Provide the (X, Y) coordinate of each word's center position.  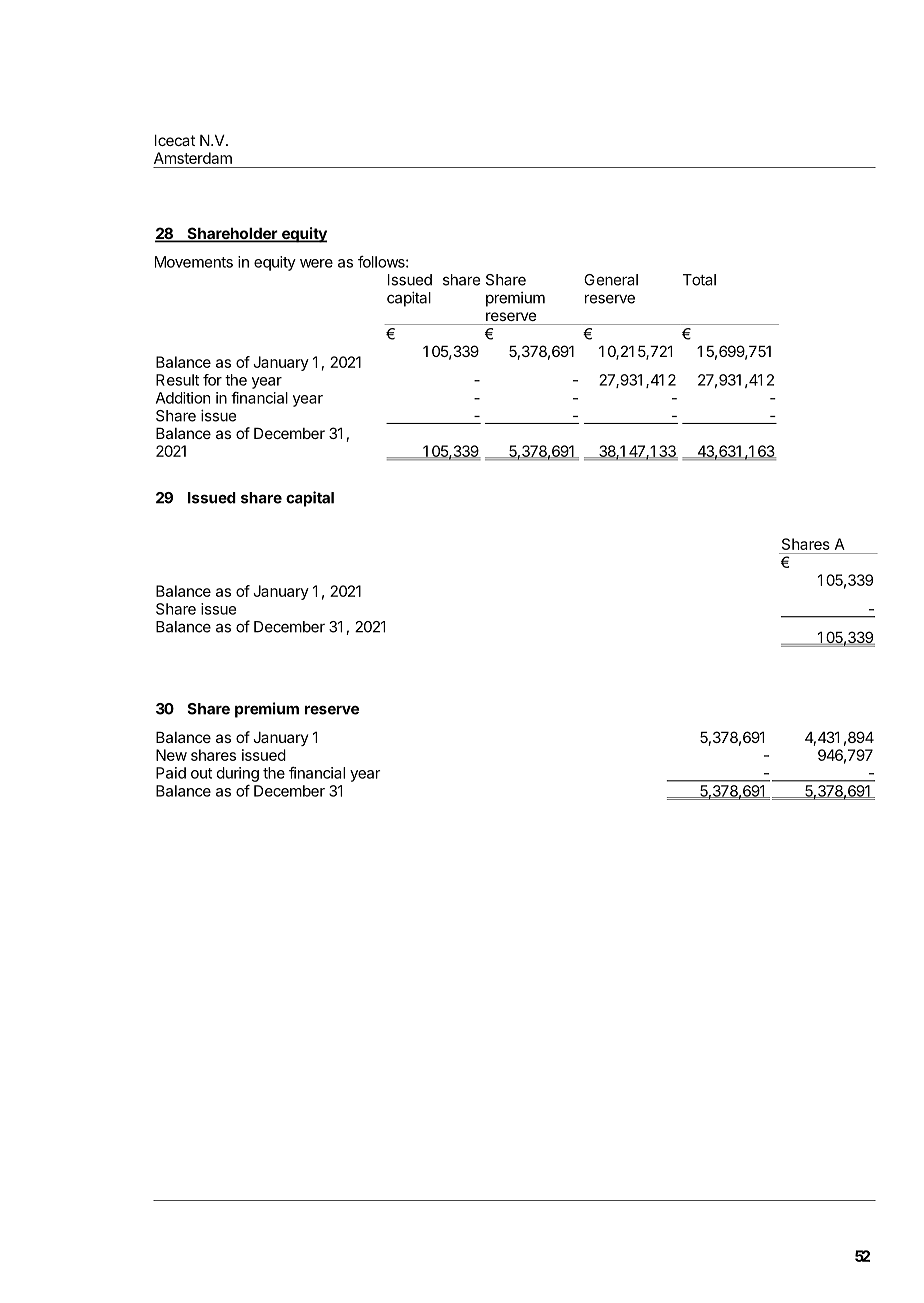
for (212, 380)
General (611, 280)
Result (177, 380)
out (201, 773)
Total (699, 280)
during (238, 774)
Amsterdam (193, 158)
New (171, 755)
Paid (171, 773)
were (316, 263)
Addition (183, 398)
